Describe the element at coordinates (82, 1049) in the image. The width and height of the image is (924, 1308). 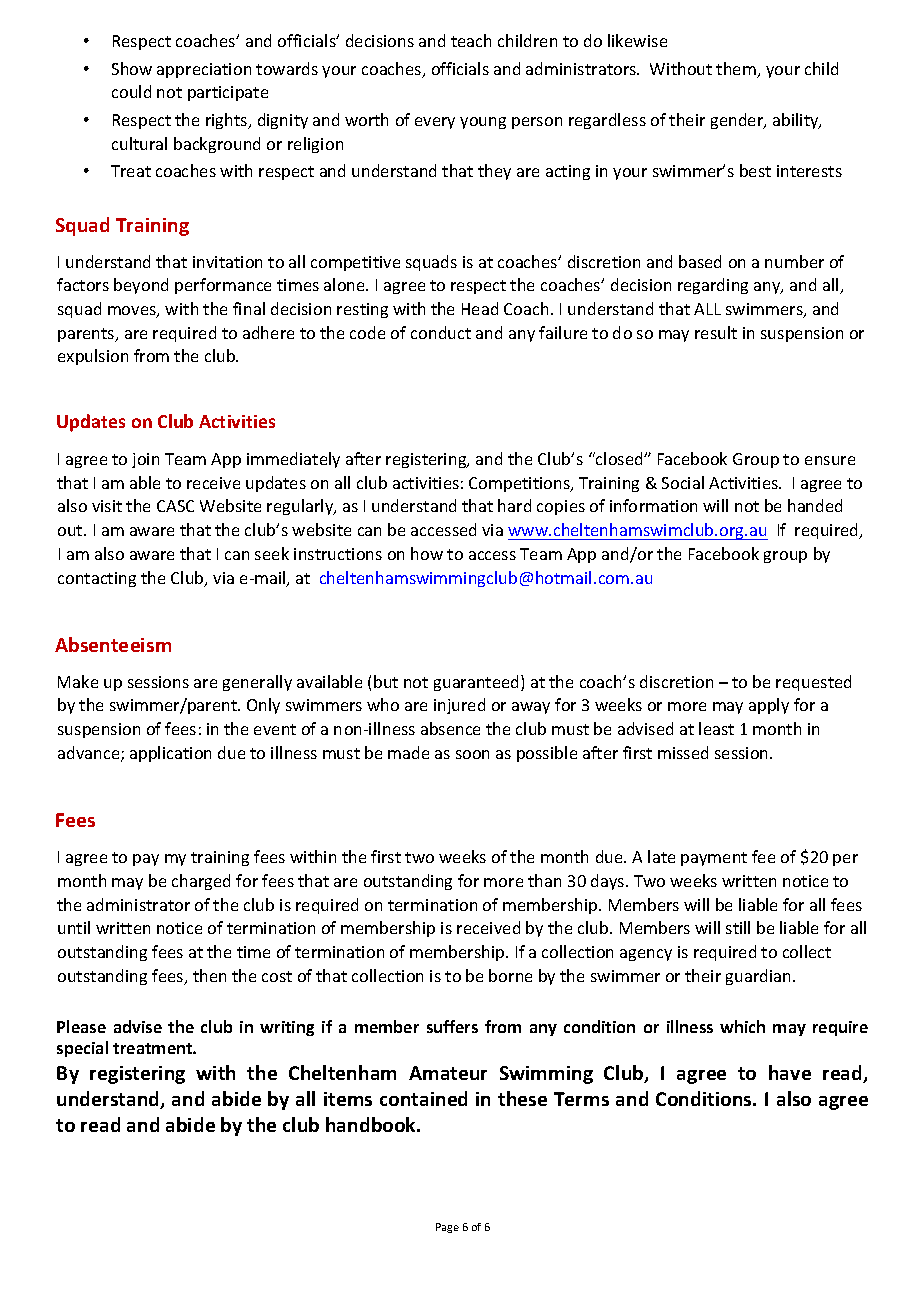
I see `special` at that location.
